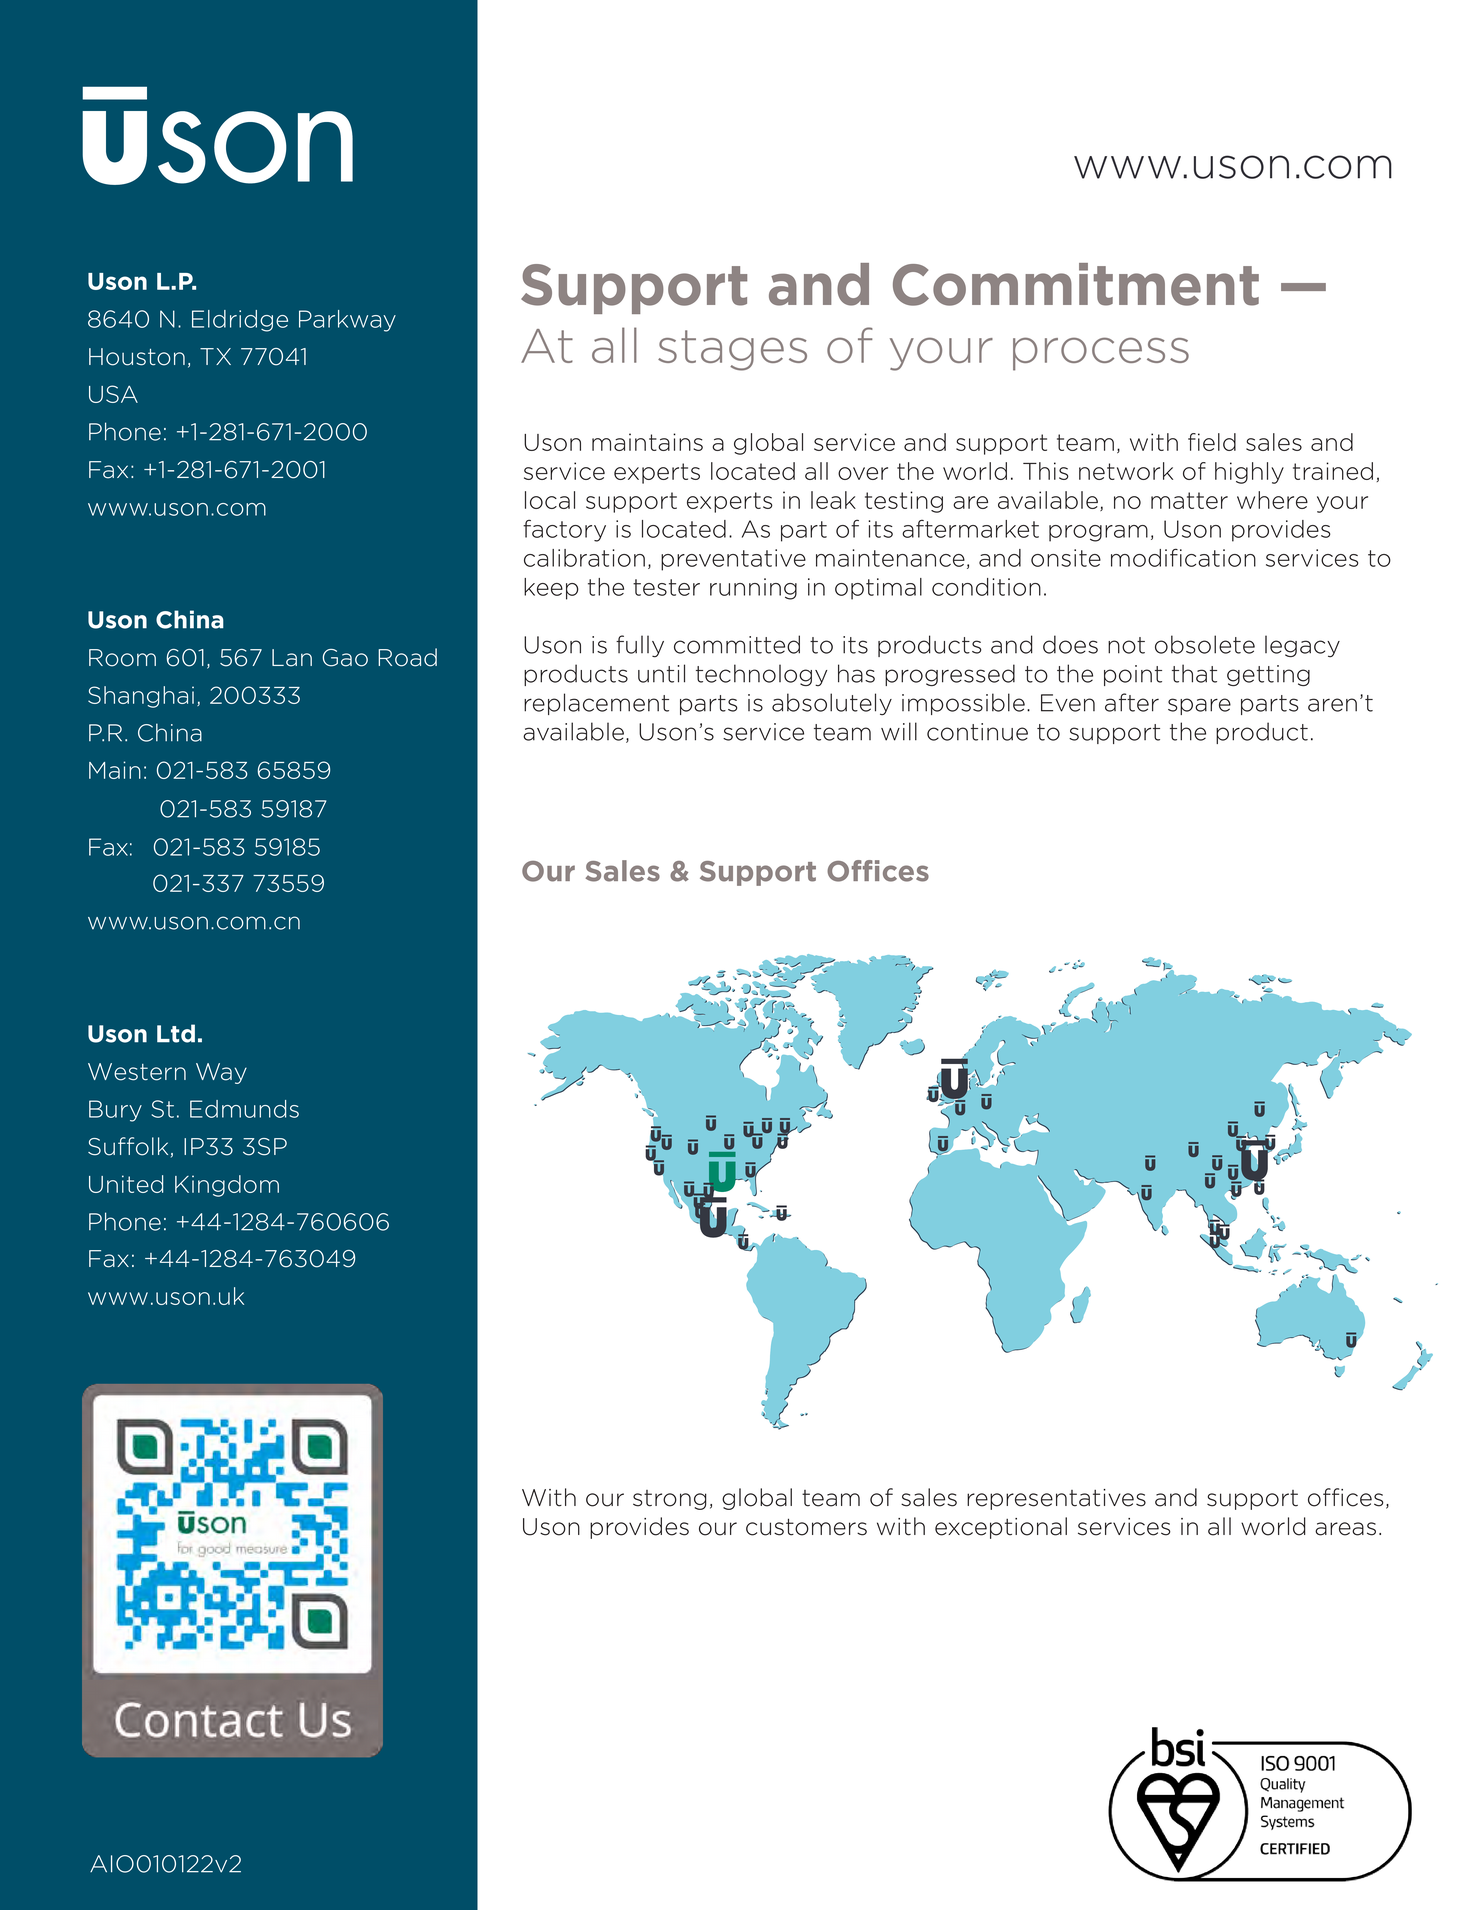  I want to click on stages, so click(732, 350).
